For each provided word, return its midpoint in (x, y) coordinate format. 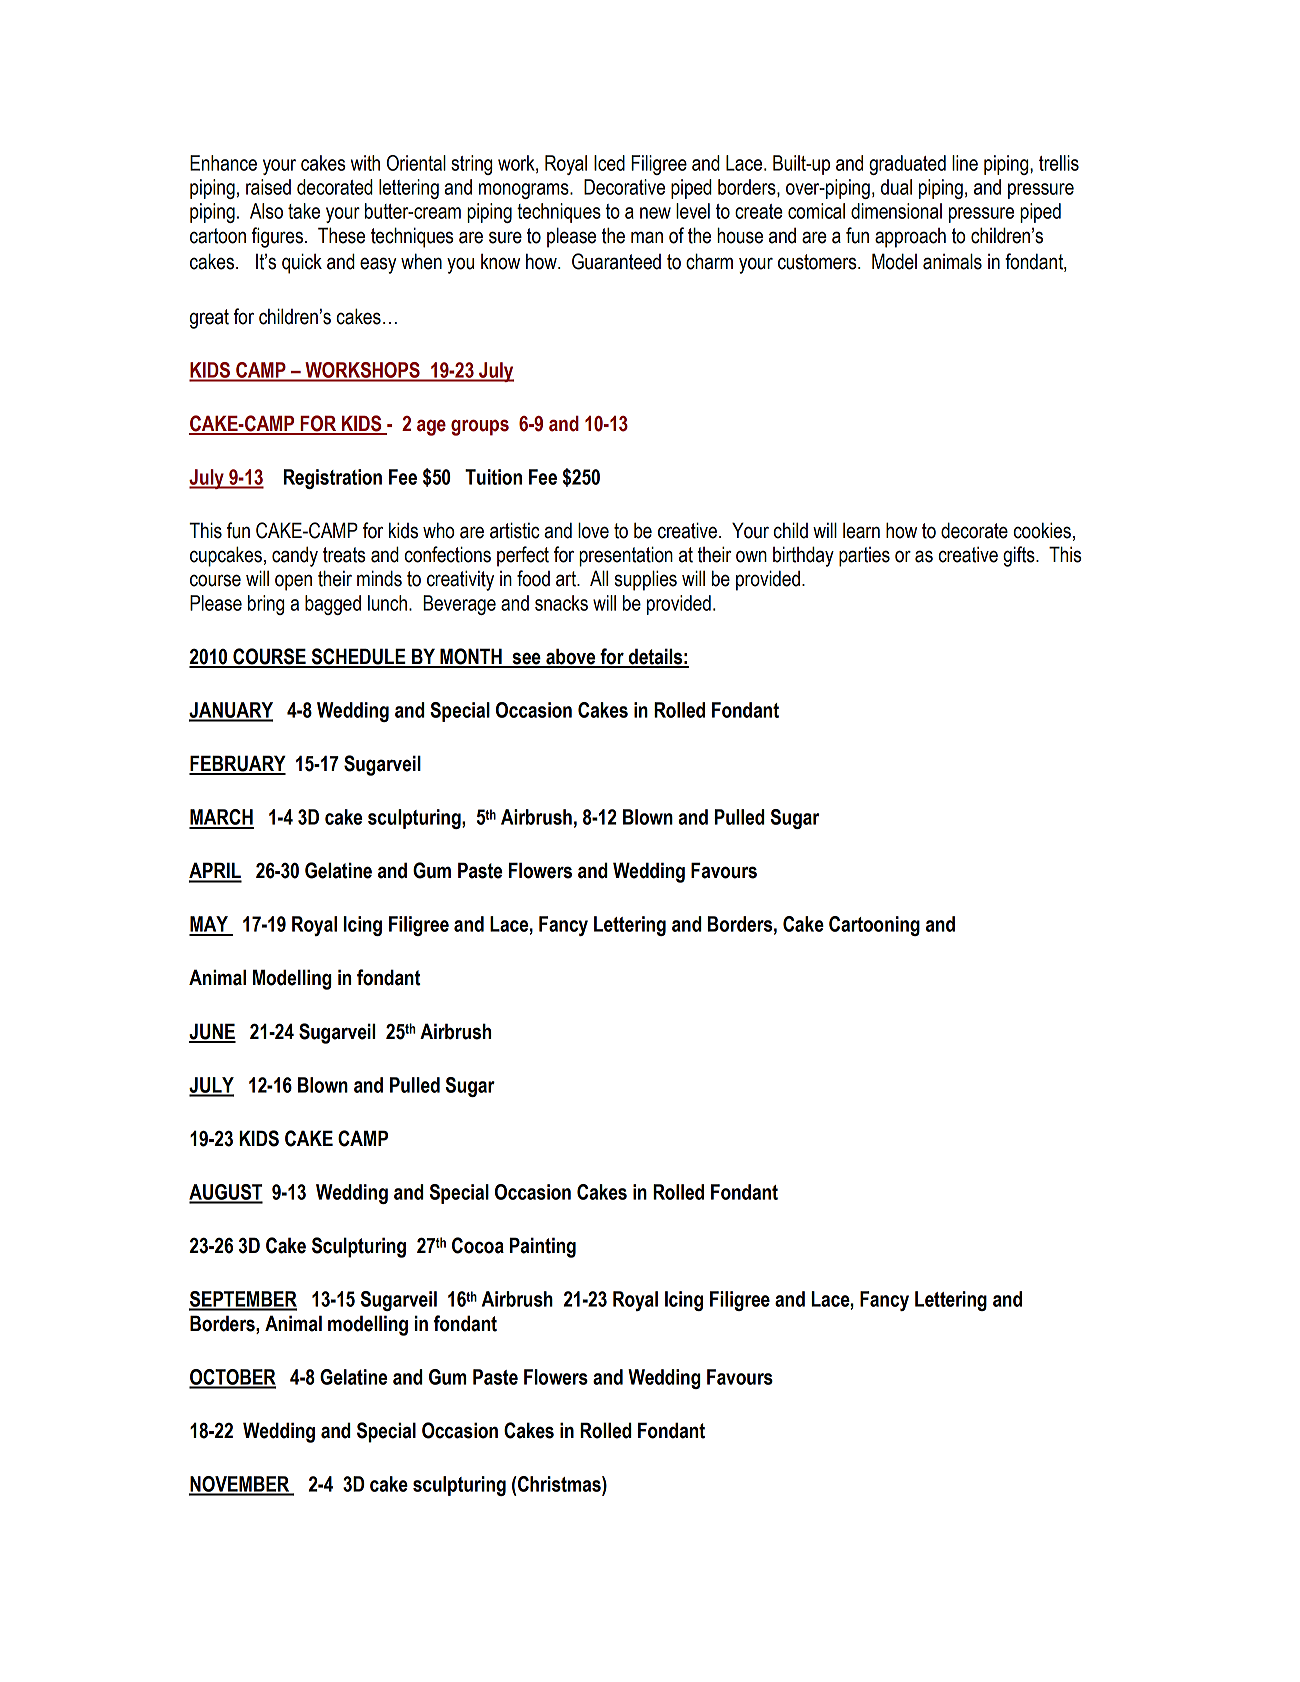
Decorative (624, 187)
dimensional (896, 211)
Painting (543, 1247)
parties (864, 557)
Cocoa (478, 1245)
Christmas (560, 1484)
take (304, 211)
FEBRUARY (237, 764)
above (571, 657)
